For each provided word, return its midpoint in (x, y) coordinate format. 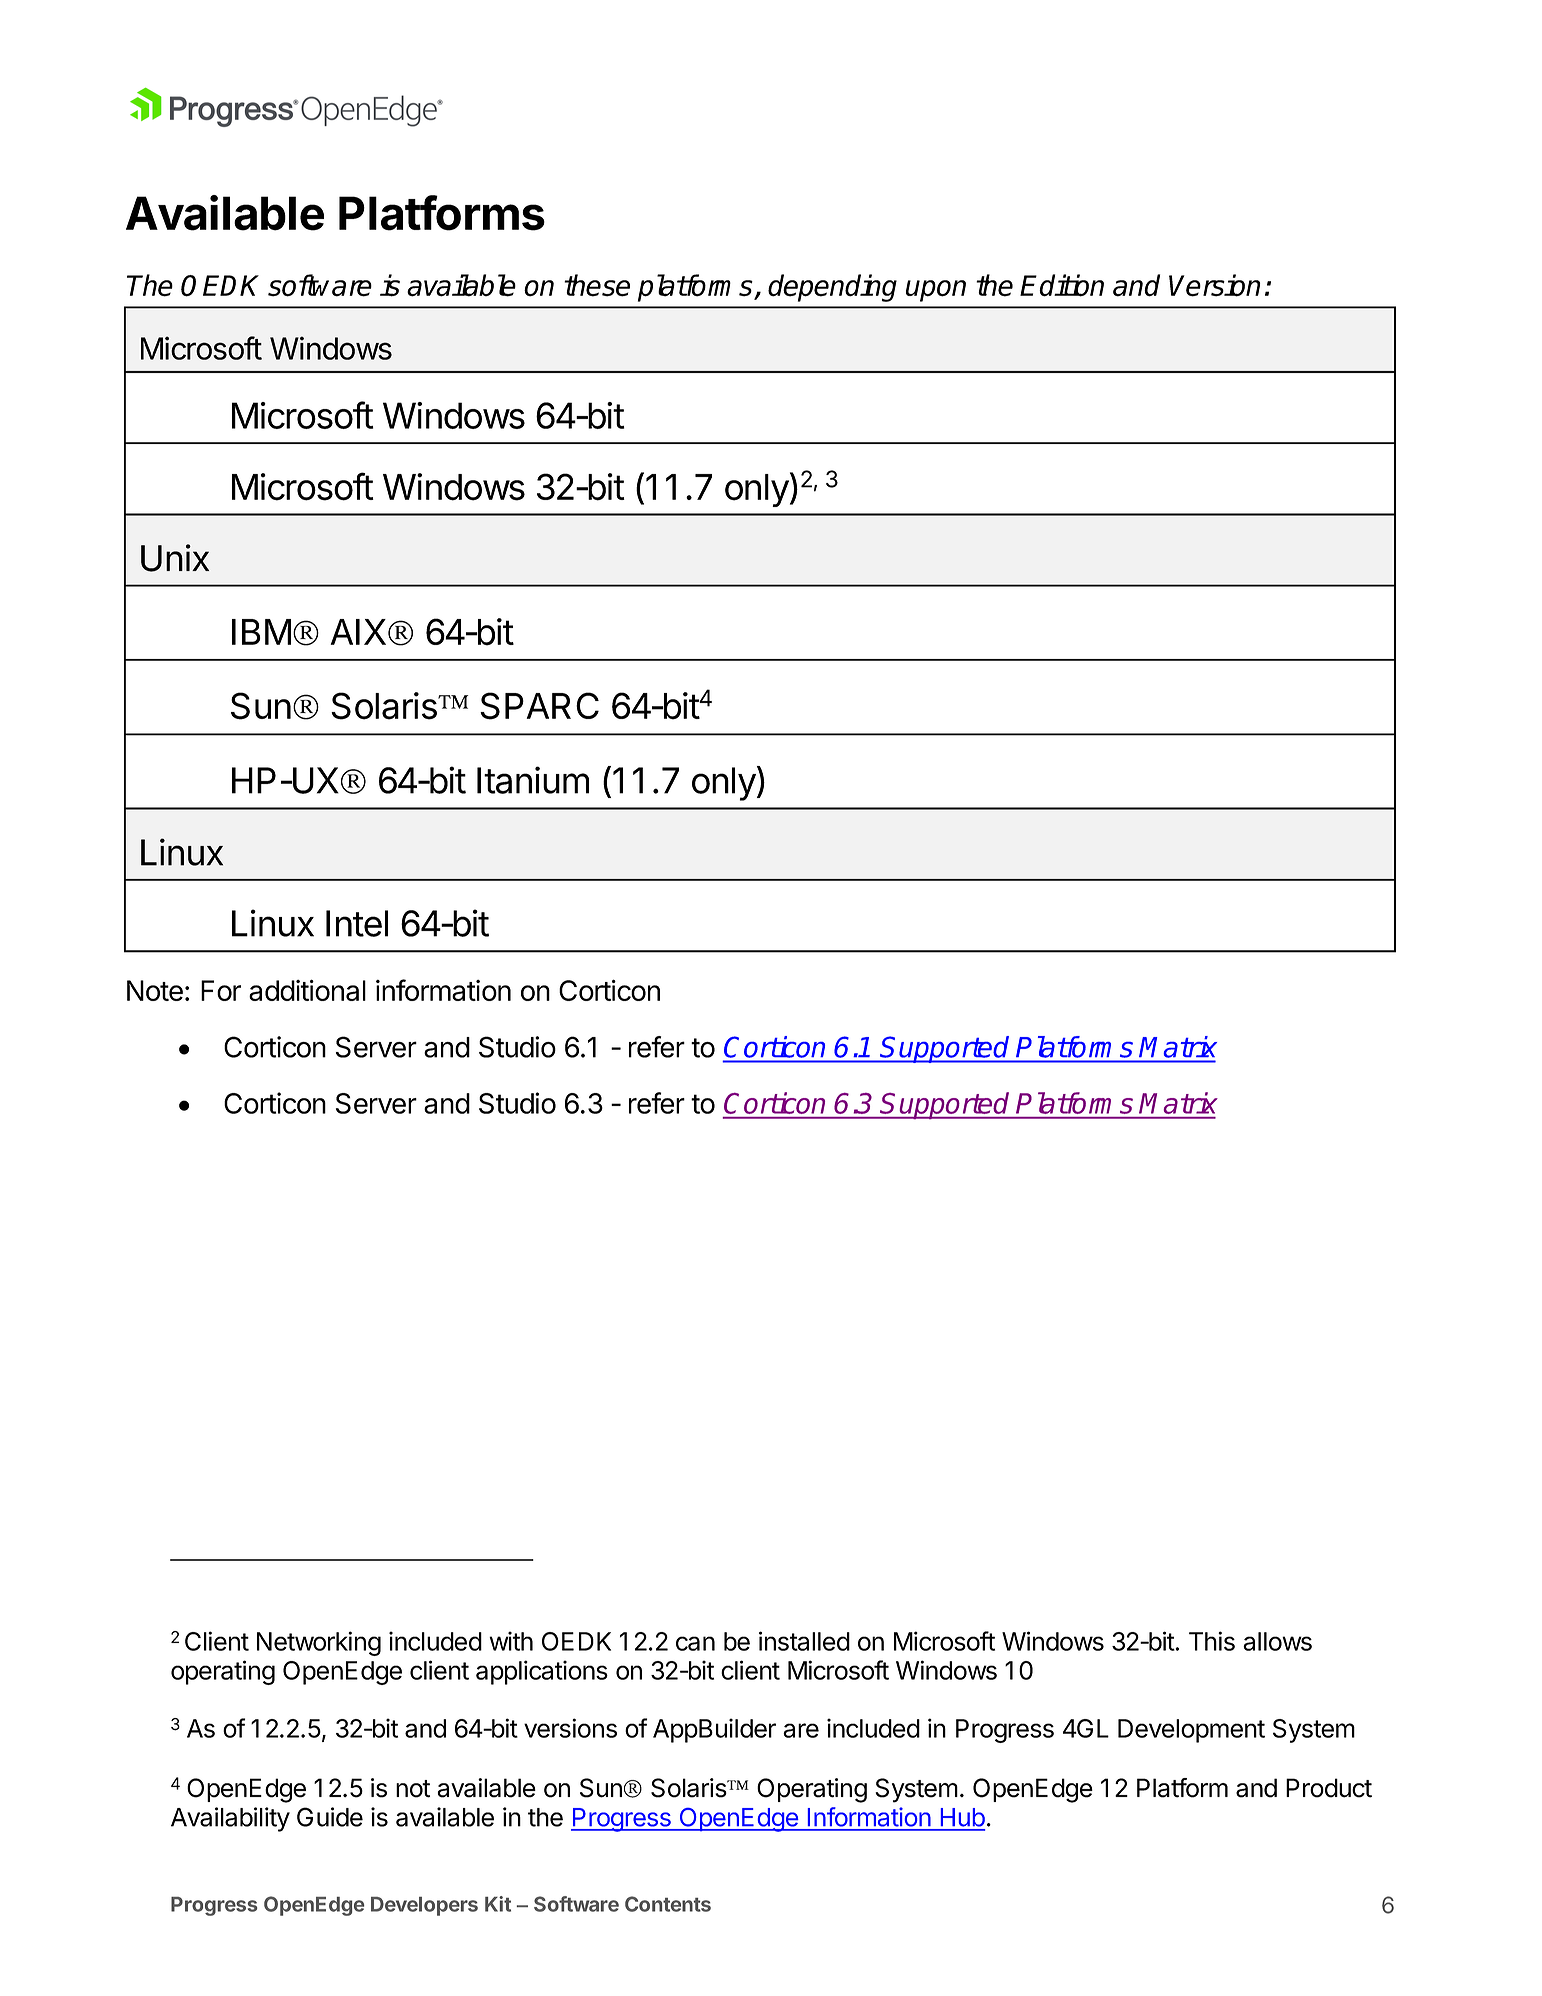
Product (1329, 1788)
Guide (330, 1817)
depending (832, 288)
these (597, 285)
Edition (1062, 285)
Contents (668, 1904)
